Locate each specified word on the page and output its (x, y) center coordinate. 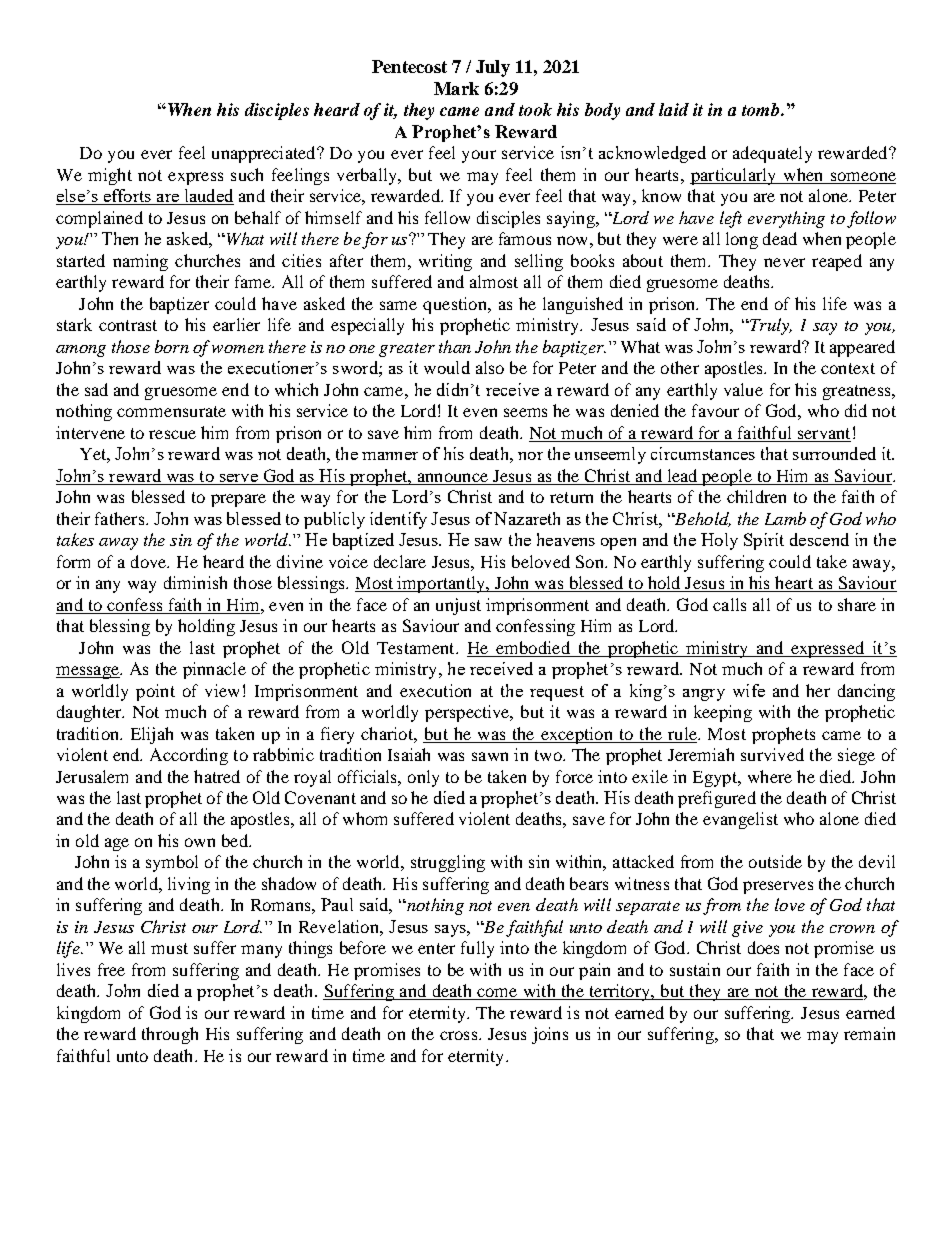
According (189, 756)
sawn (490, 756)
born (172, 346)
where (770, 776)
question (456, 305)
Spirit (764, 541)
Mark (456, 88)
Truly (770, 326)
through (170, 1035)
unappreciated (265, 154)
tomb (762, 109)
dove (150, 561)
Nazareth (527, 518)
